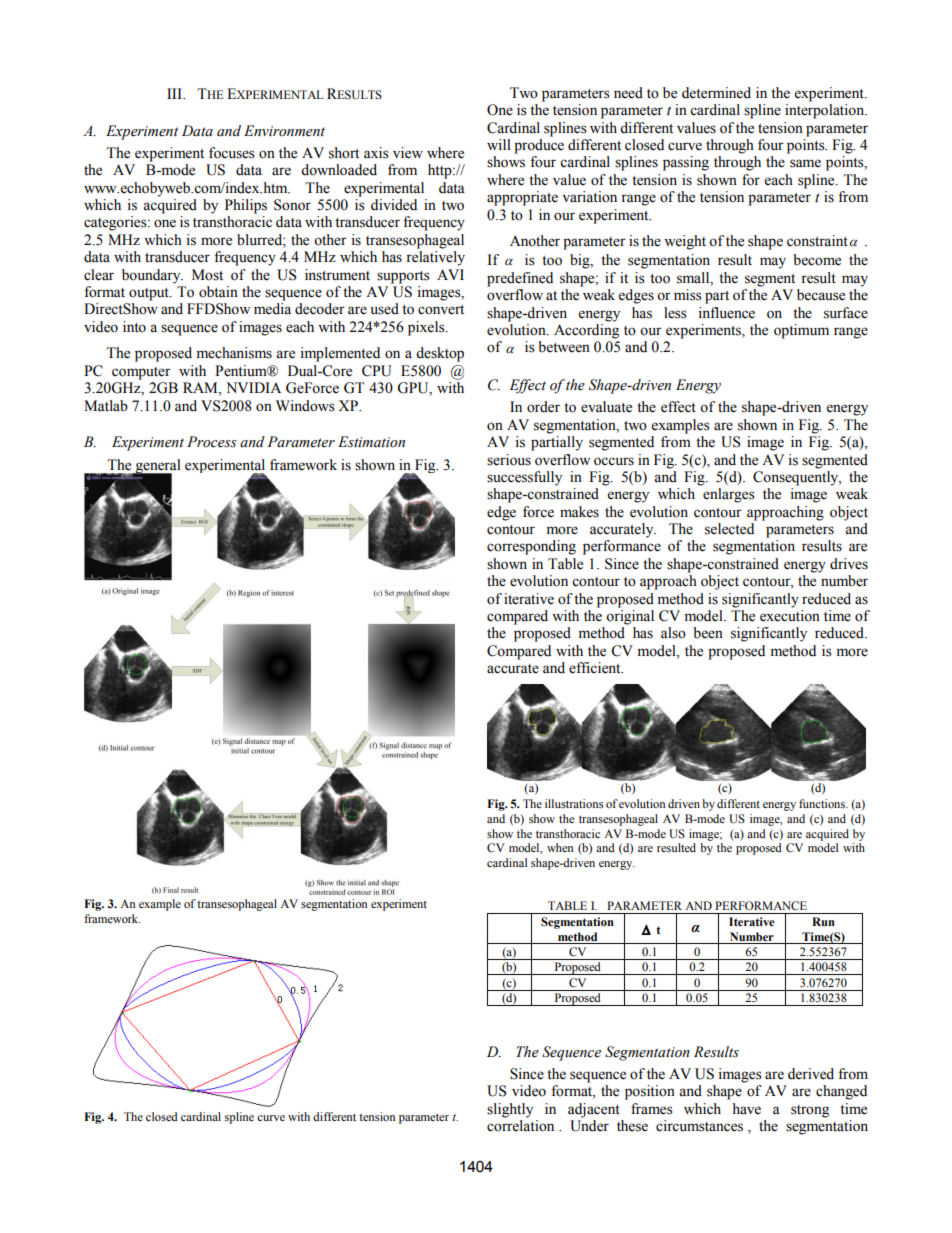 The height and width of the image is (1233, 952). What do you see at coordinates (212, 442) in the image?
I see `Process` at bounding box center [212, 442].
